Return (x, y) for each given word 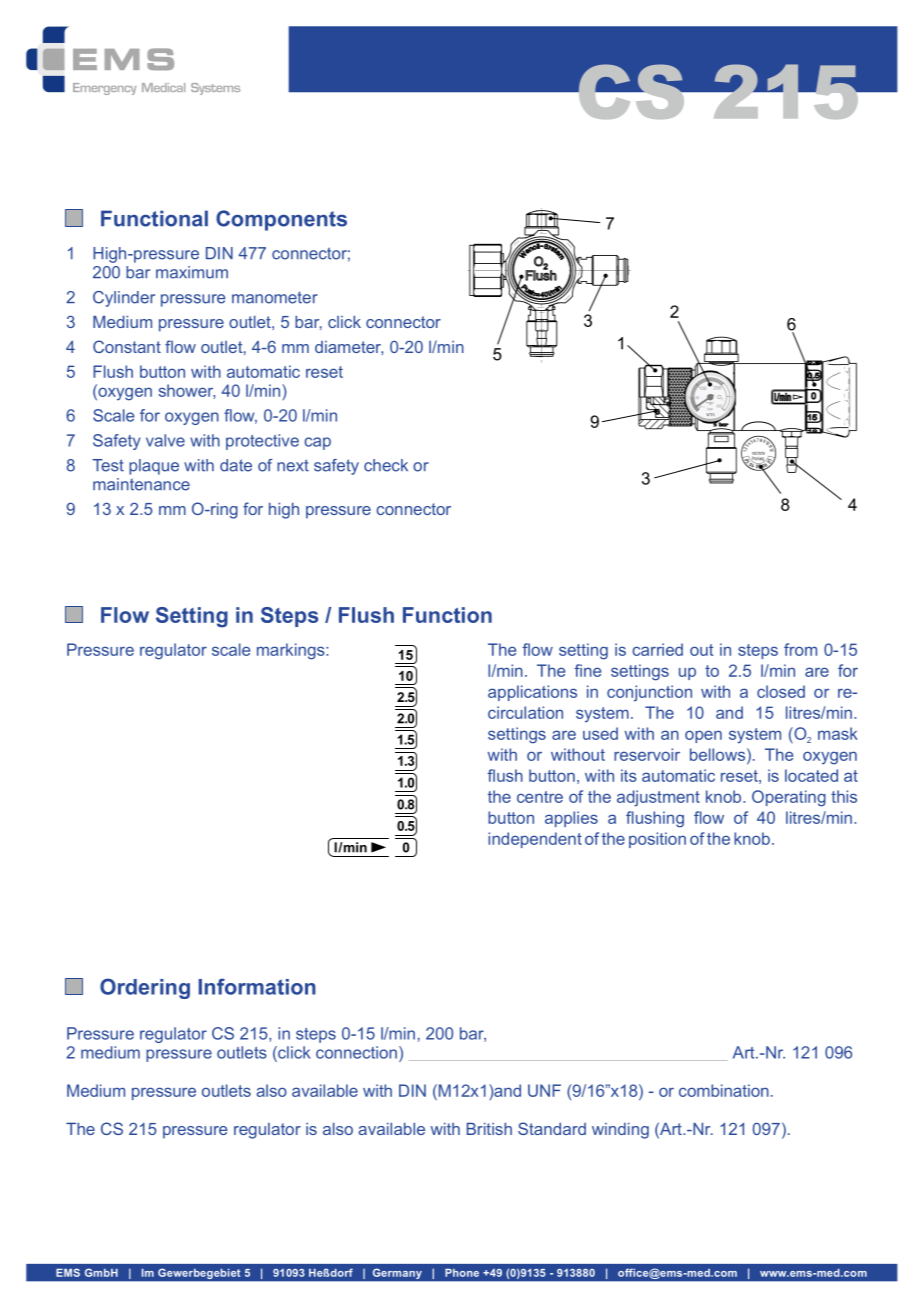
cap (317, 443)
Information (257, 986)
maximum (192, 272)
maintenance (141, 484)
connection (356, 1052)
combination (724, 1090)
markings (292, 651)
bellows (719, 754)
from (800, 649)
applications (532, 693)
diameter (349, 348)
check (386, 465)
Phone (462, 1273)
